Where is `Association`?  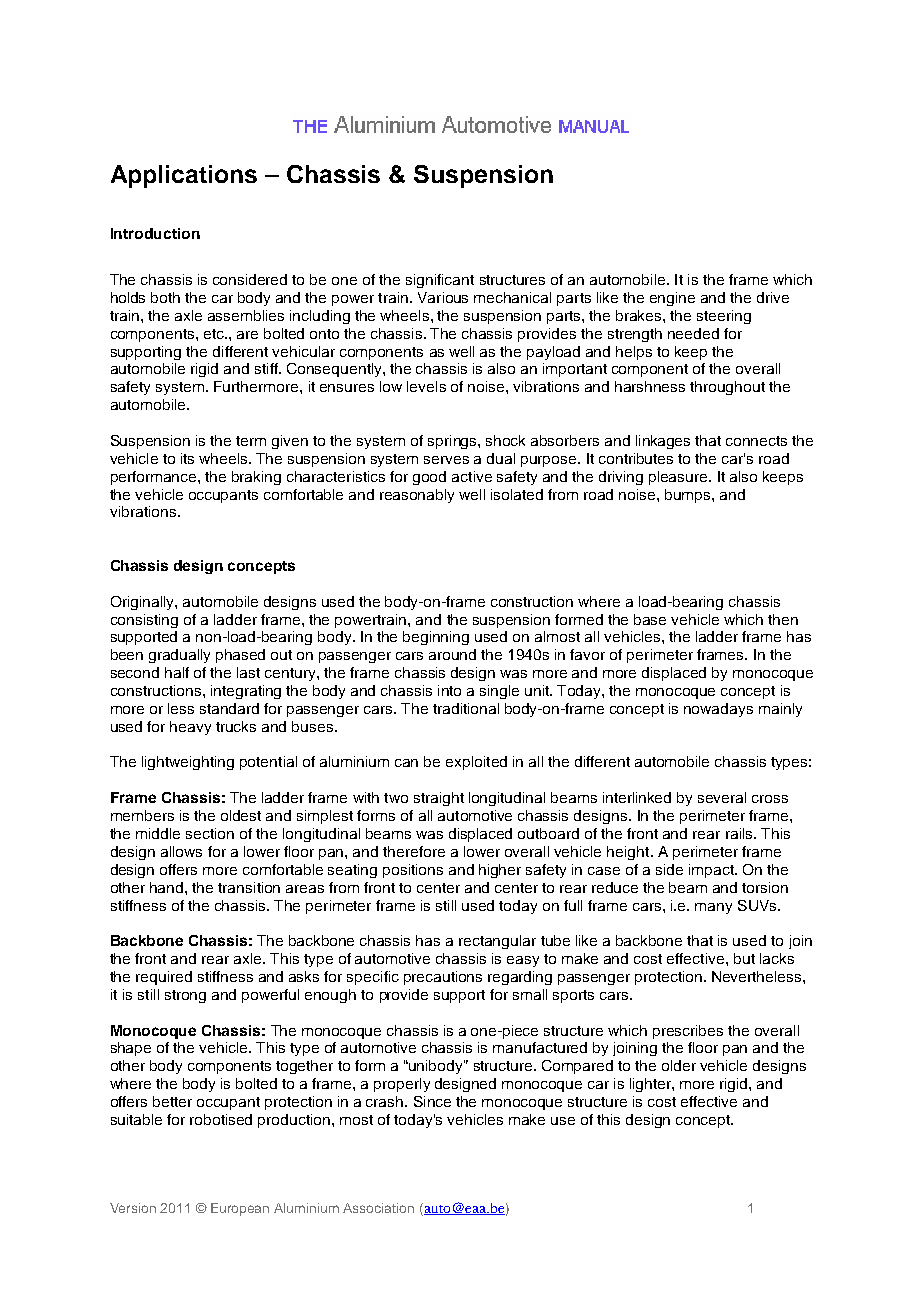 Association is located at coordinates (378, 1208).
